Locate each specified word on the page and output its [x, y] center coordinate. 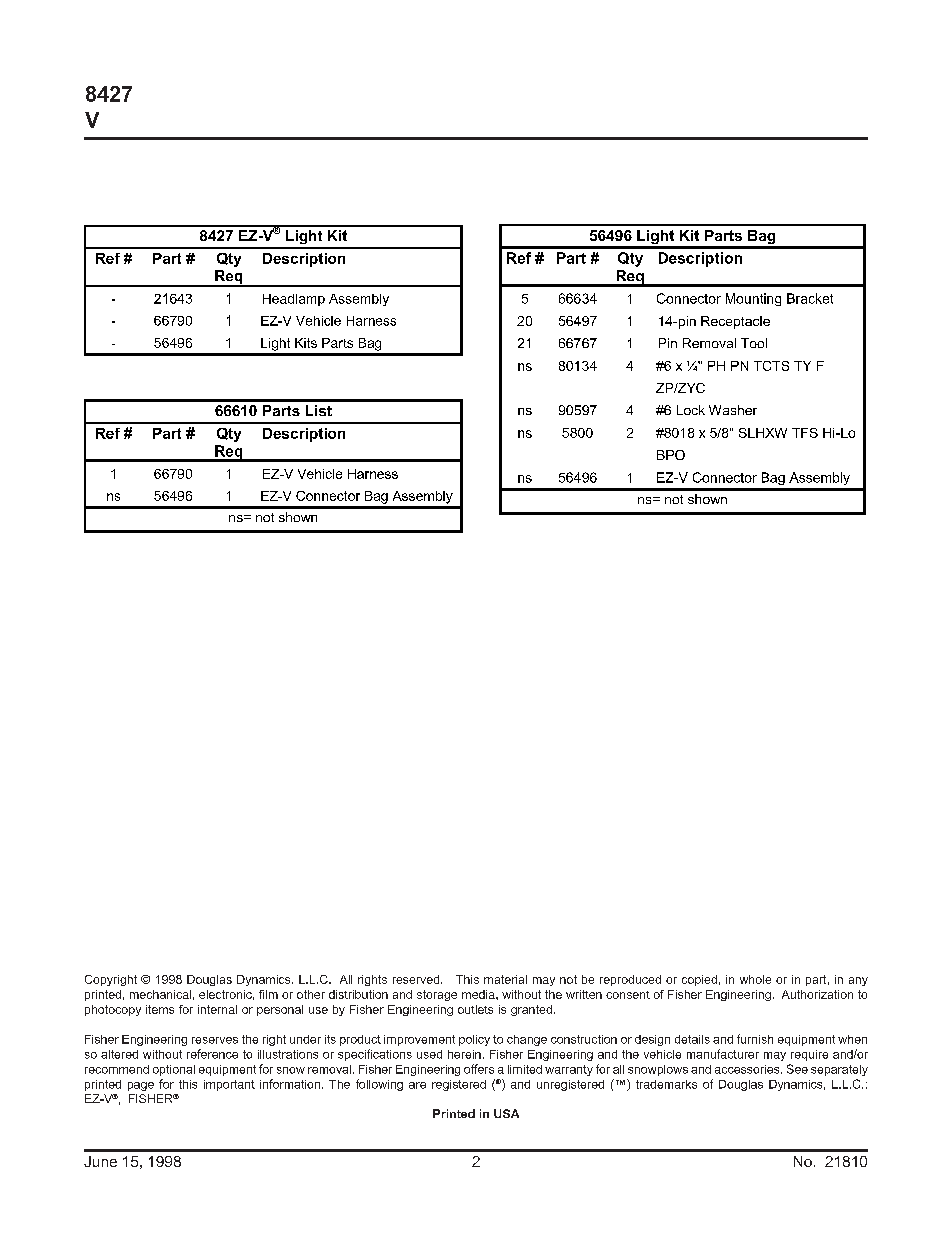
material [505, 979]
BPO [671, 455]
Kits [306, 343]
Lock [691, 410]
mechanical [160, 994]
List [319, 410]
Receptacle [735, 322]
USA [506, 1113]
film [268, 994]
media [479, 994]
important [229, 1085]
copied [699, 980]
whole [755, 979]
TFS [805, 433]
